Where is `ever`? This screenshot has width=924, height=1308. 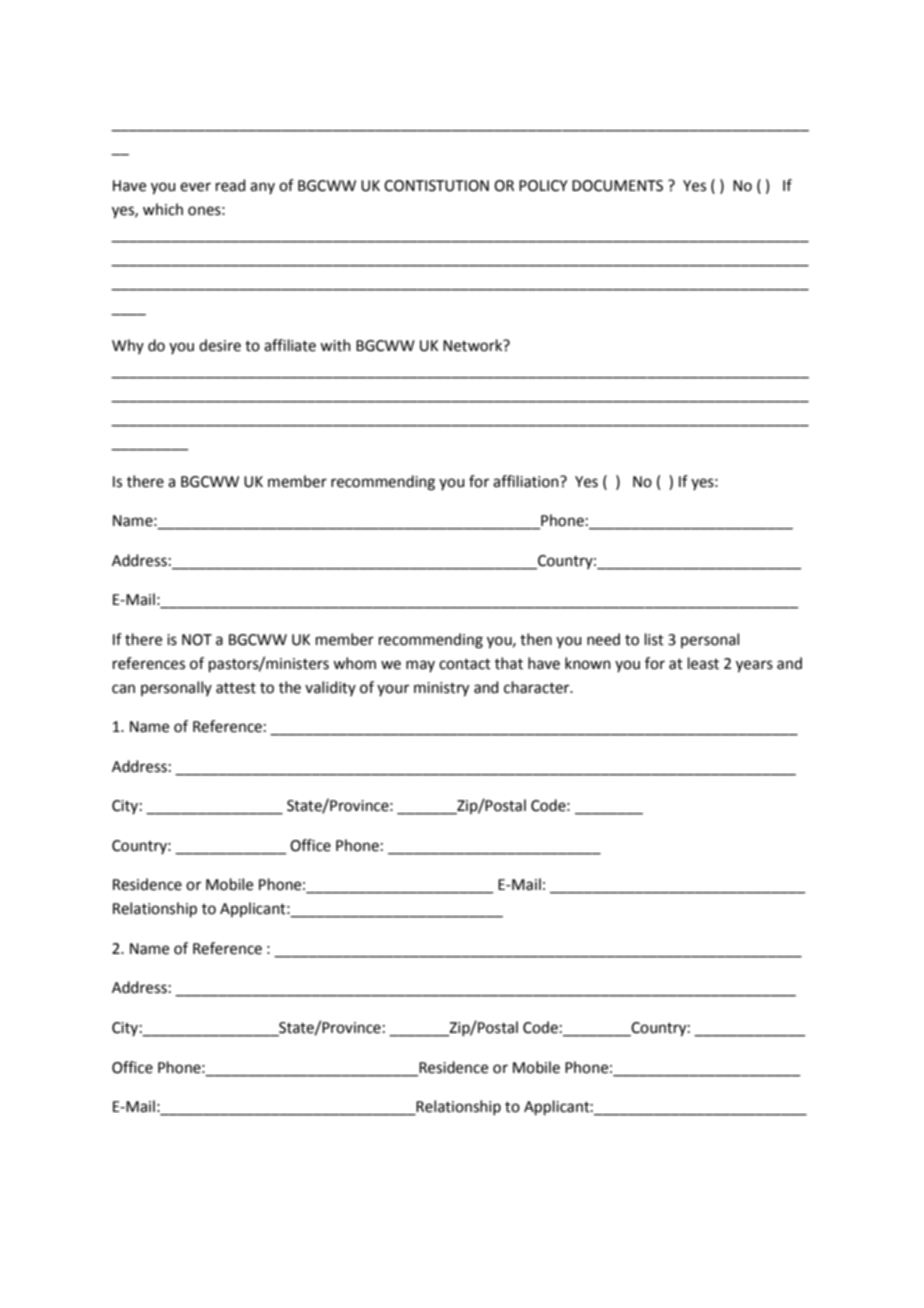 ever is located at coordinates (195, 187).
